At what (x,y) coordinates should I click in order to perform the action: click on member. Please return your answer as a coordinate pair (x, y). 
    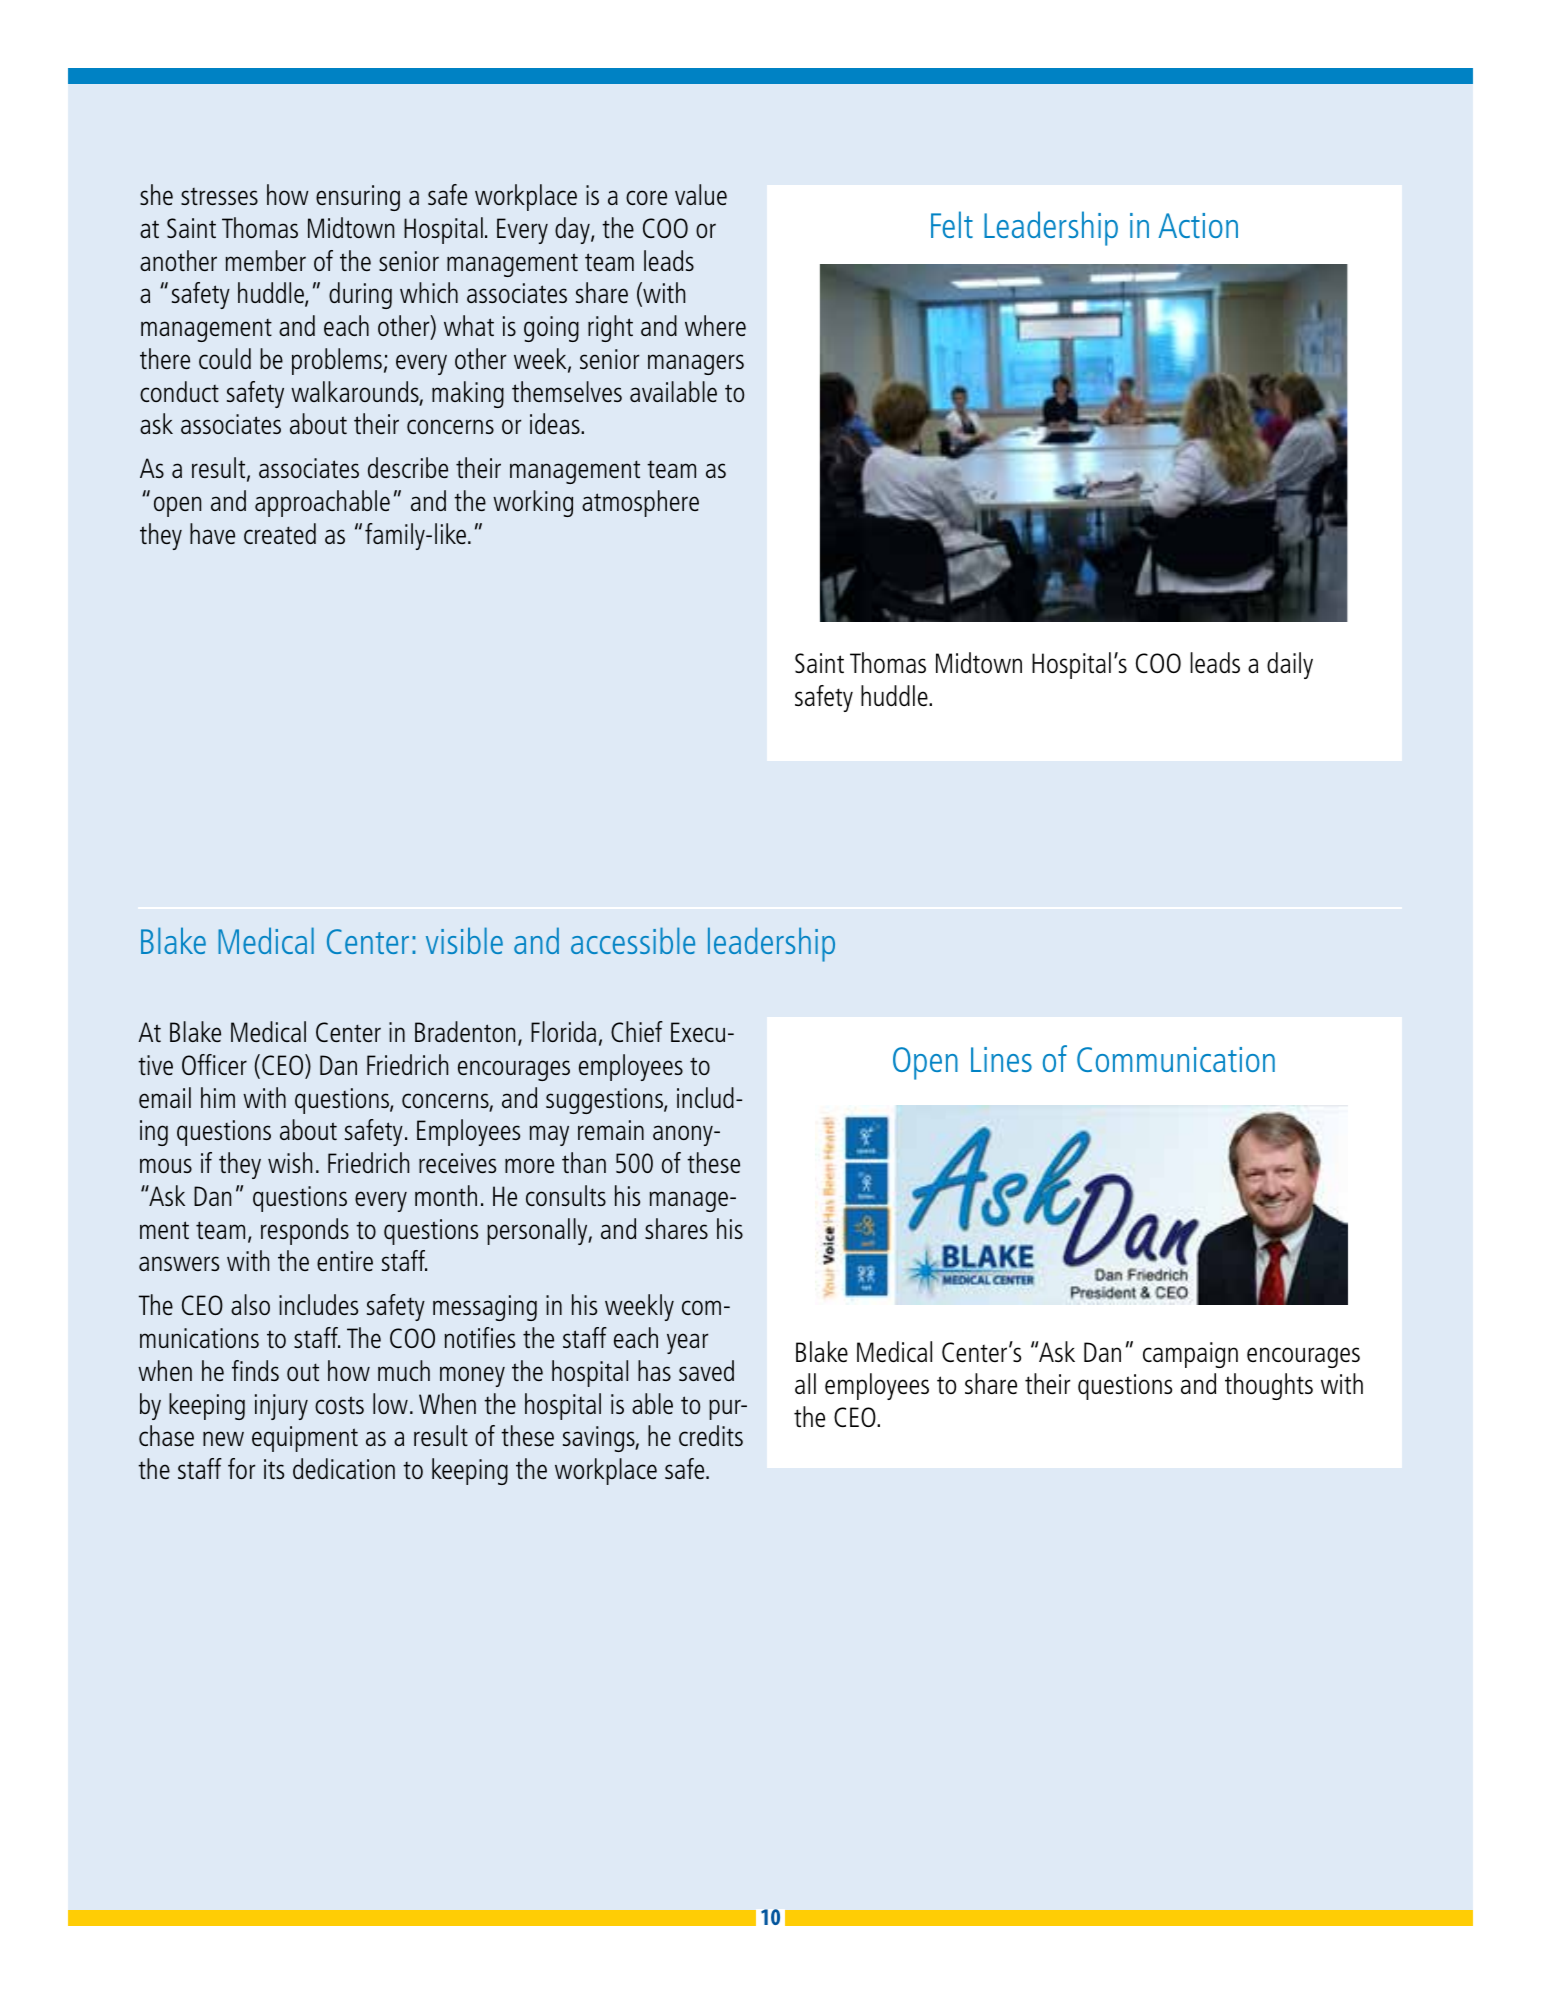
    Looking at the image, I should click on (266, 260).
